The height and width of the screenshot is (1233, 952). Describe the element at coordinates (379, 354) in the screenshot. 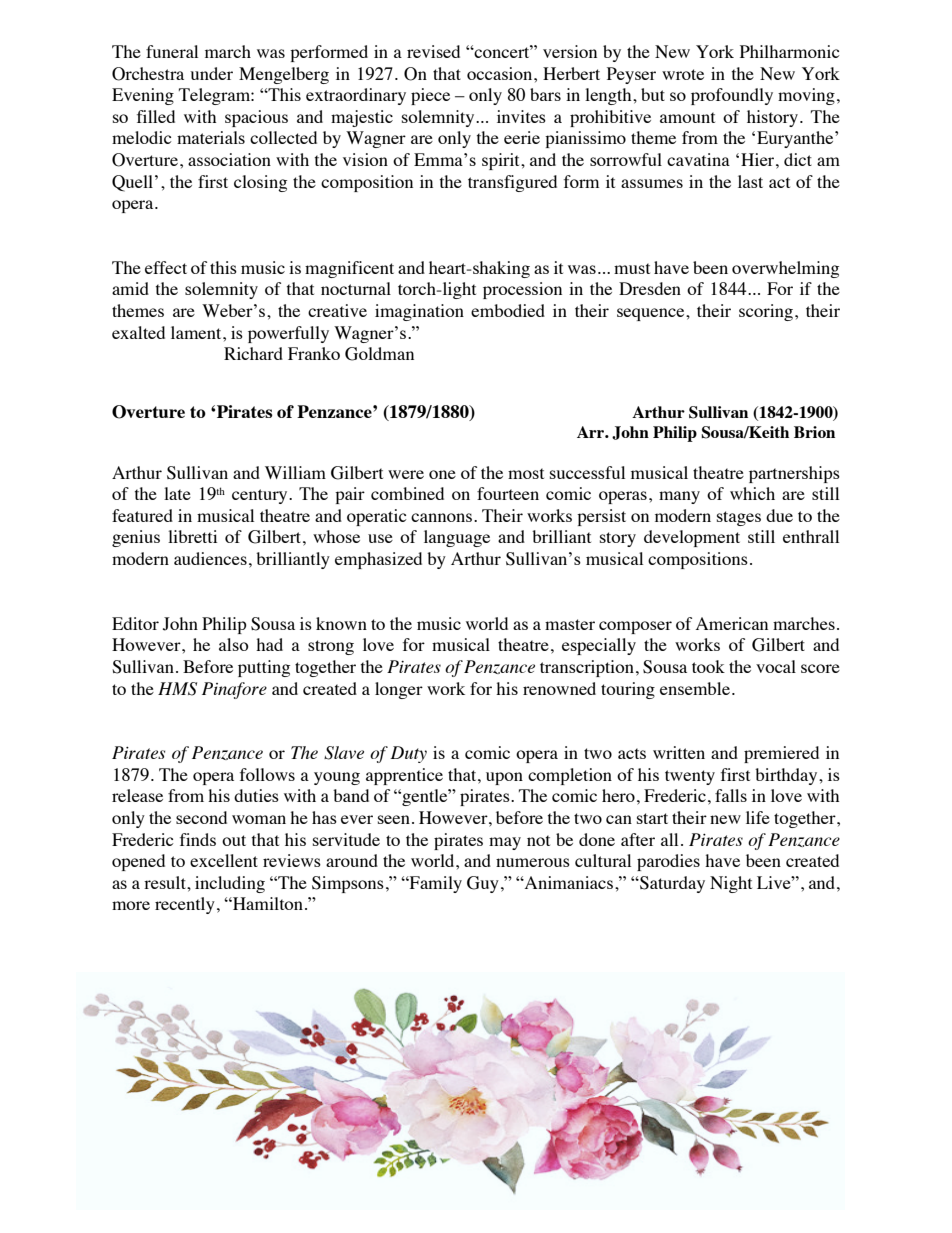

I see `Goldman` at that location.
